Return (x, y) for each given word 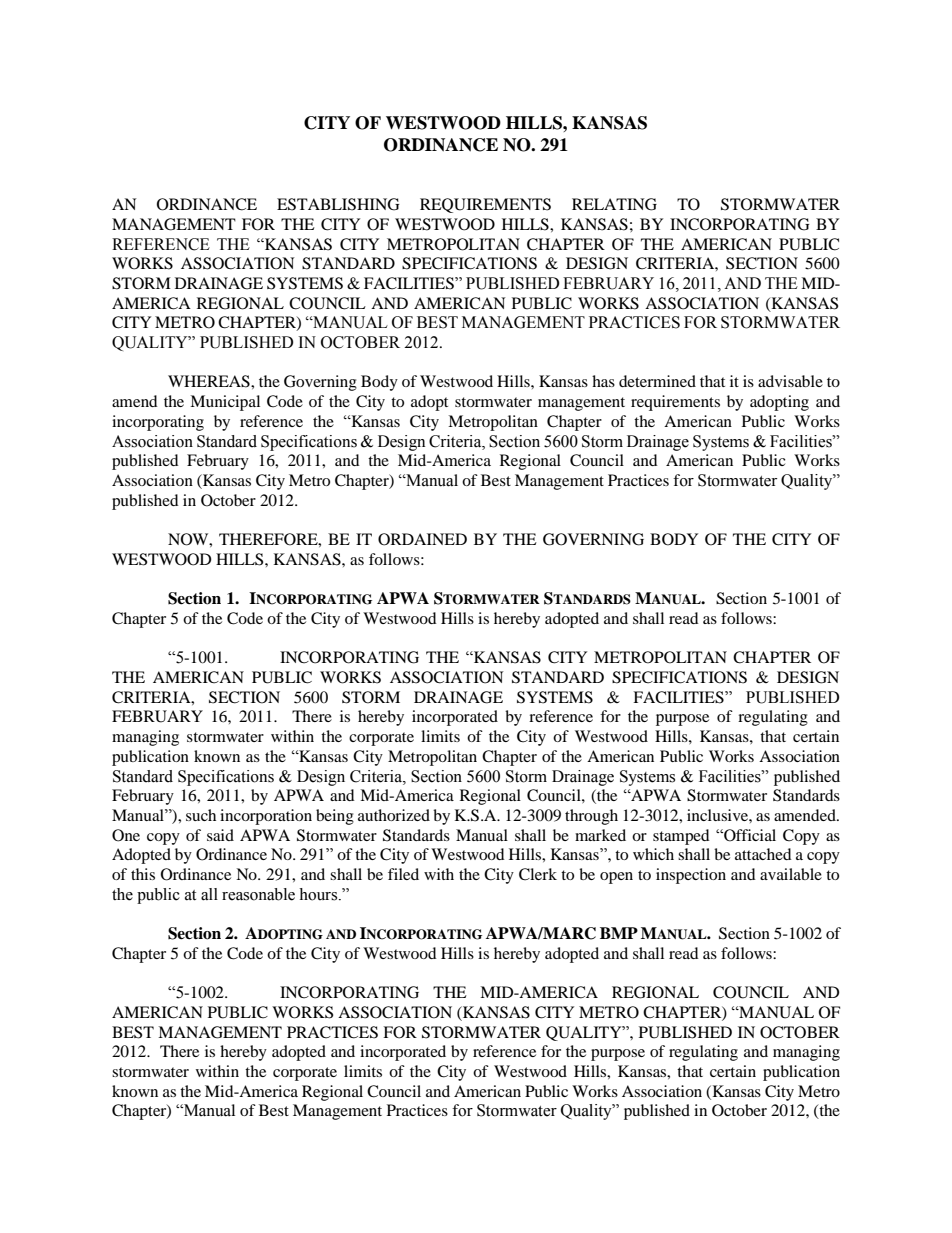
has (603, 381)
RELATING (614, 204)
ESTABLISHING (338, 204)
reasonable (258, 894)
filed (403, 874)
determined (657, 381)
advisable (790, 381)
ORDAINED (422, 539)
